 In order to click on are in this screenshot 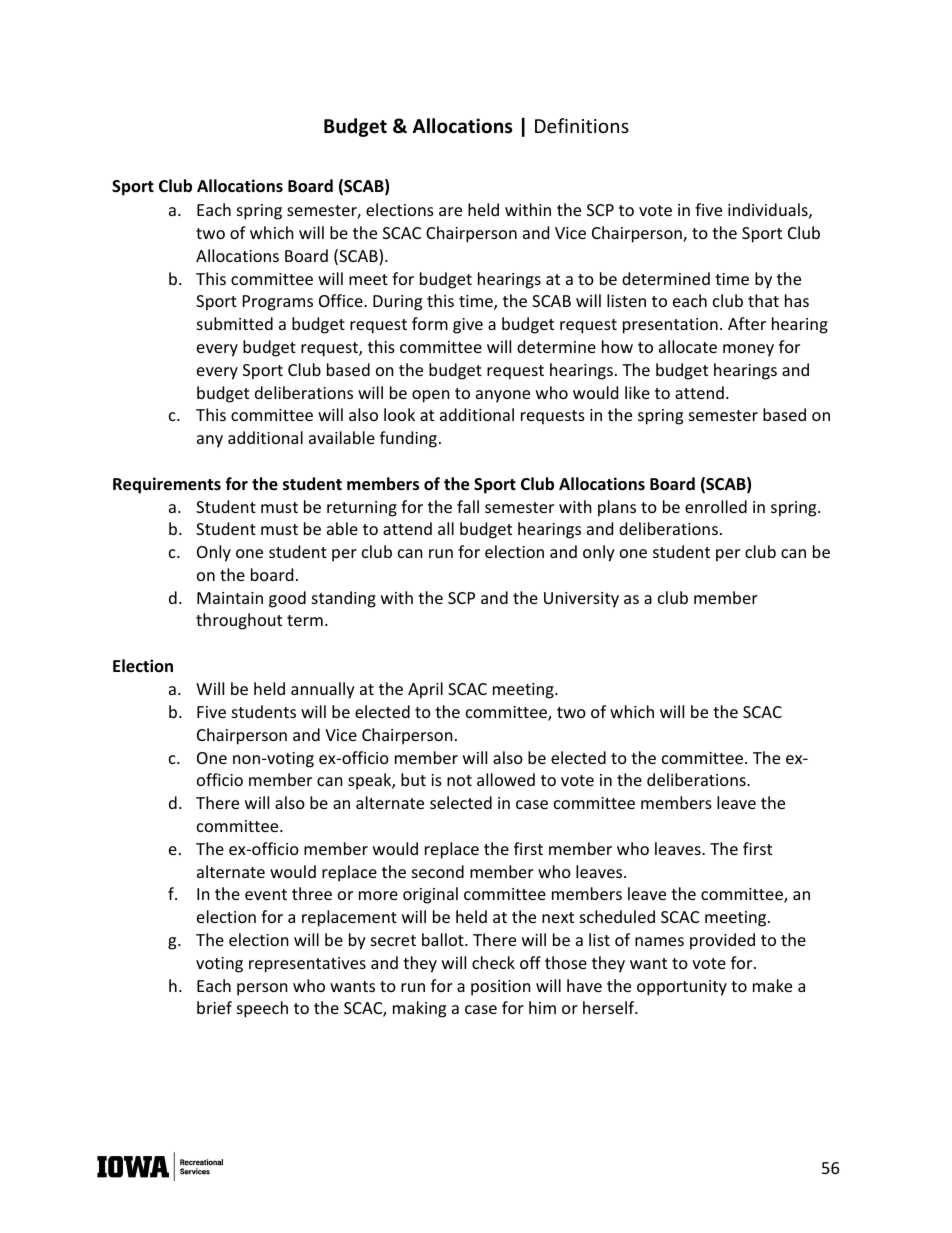, I will do `click(450, 211)`.
